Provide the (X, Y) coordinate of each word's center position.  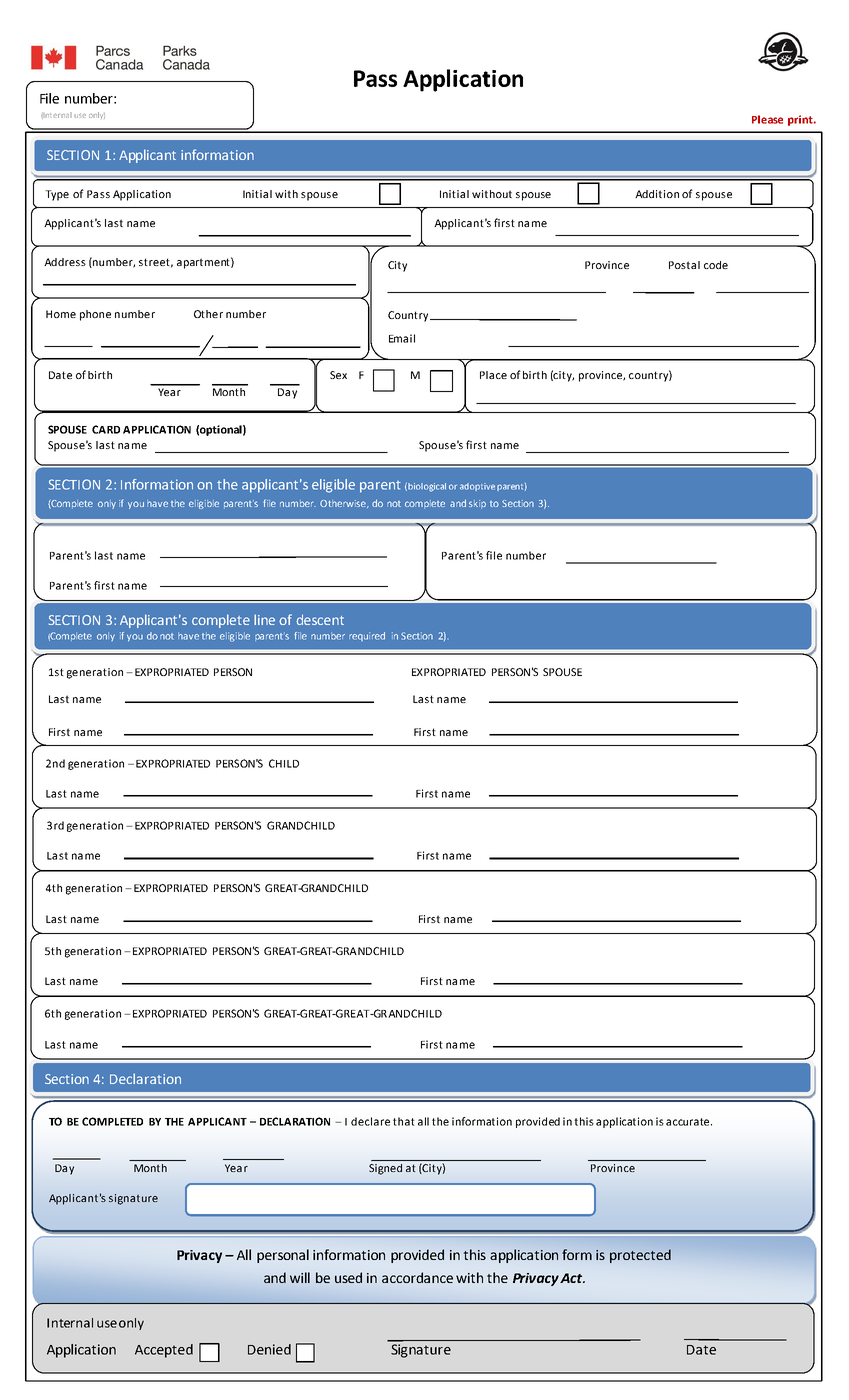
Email (402, 338)
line (264, 619)
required (367, 636)
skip (477, 504)
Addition (657, 194)
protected (640, 1256)
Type (57, 195)
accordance (417, 1277)
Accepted (164, 1351)
